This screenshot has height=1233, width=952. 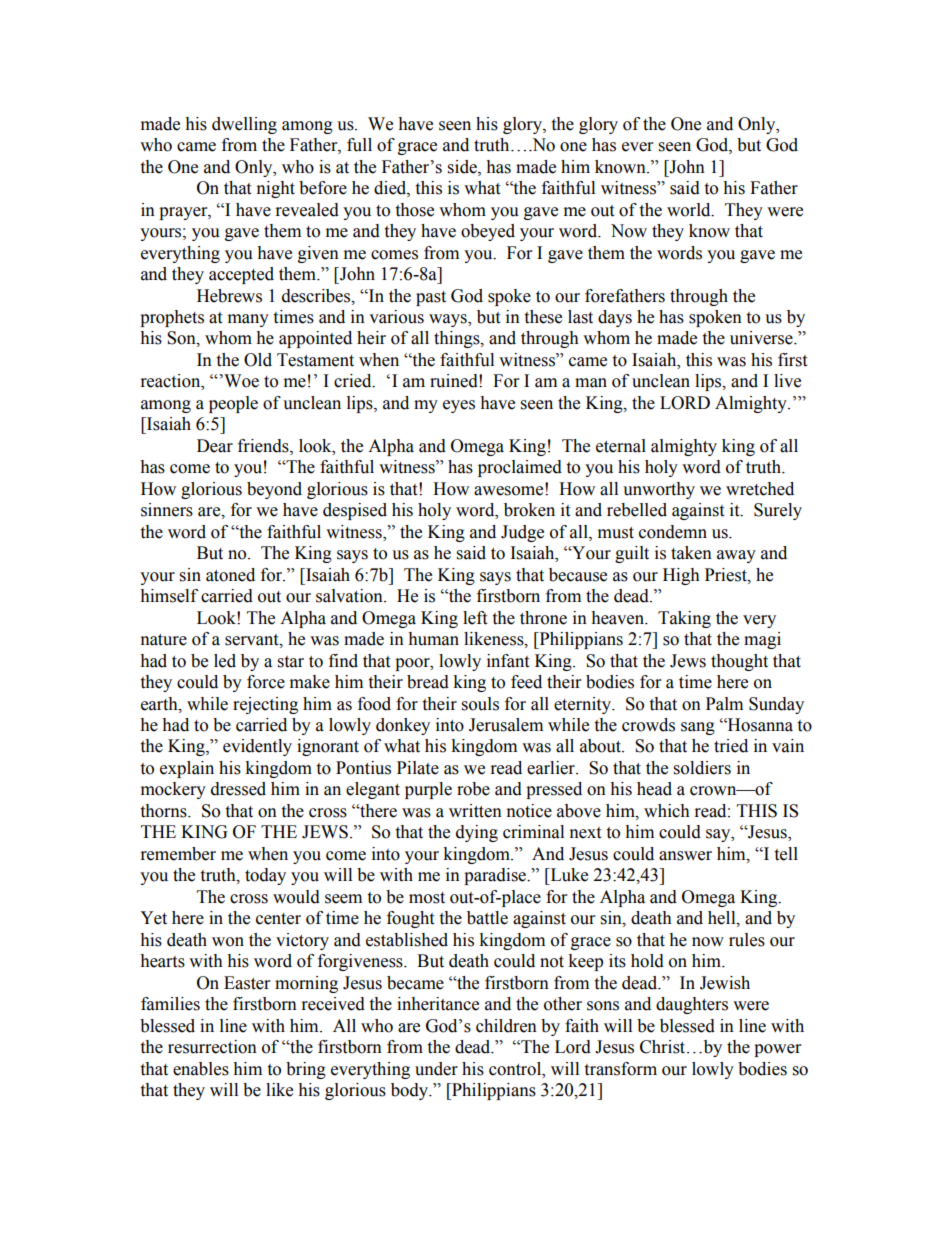 What do you see at coordinates (178, 854) in the screenshot?
I see `remember` at bounding box center [178, 854].
